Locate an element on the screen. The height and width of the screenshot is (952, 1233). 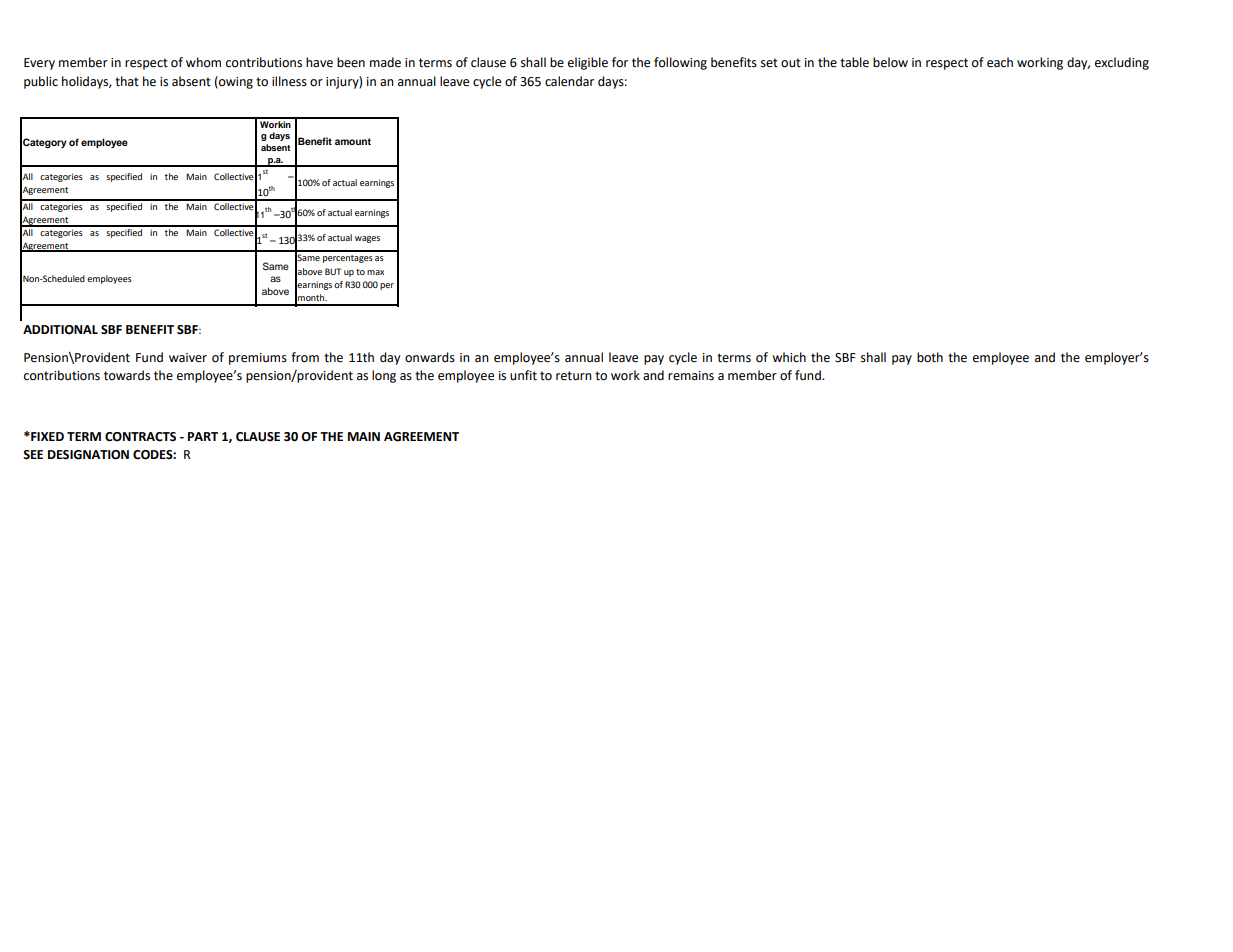
both is located at coordinates (930, 357).
